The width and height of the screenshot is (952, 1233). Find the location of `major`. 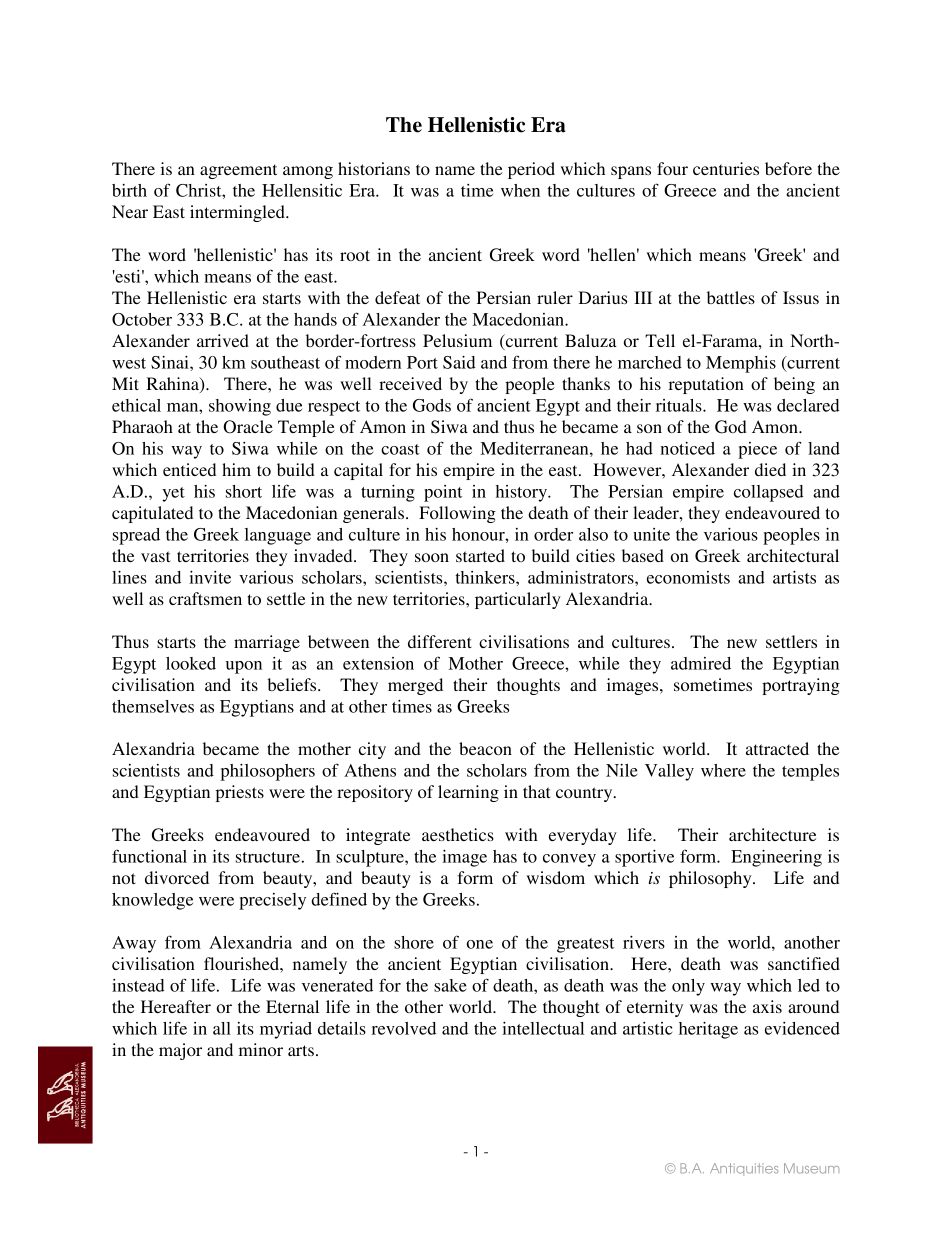

major is located at coordinates (180, 1051).
